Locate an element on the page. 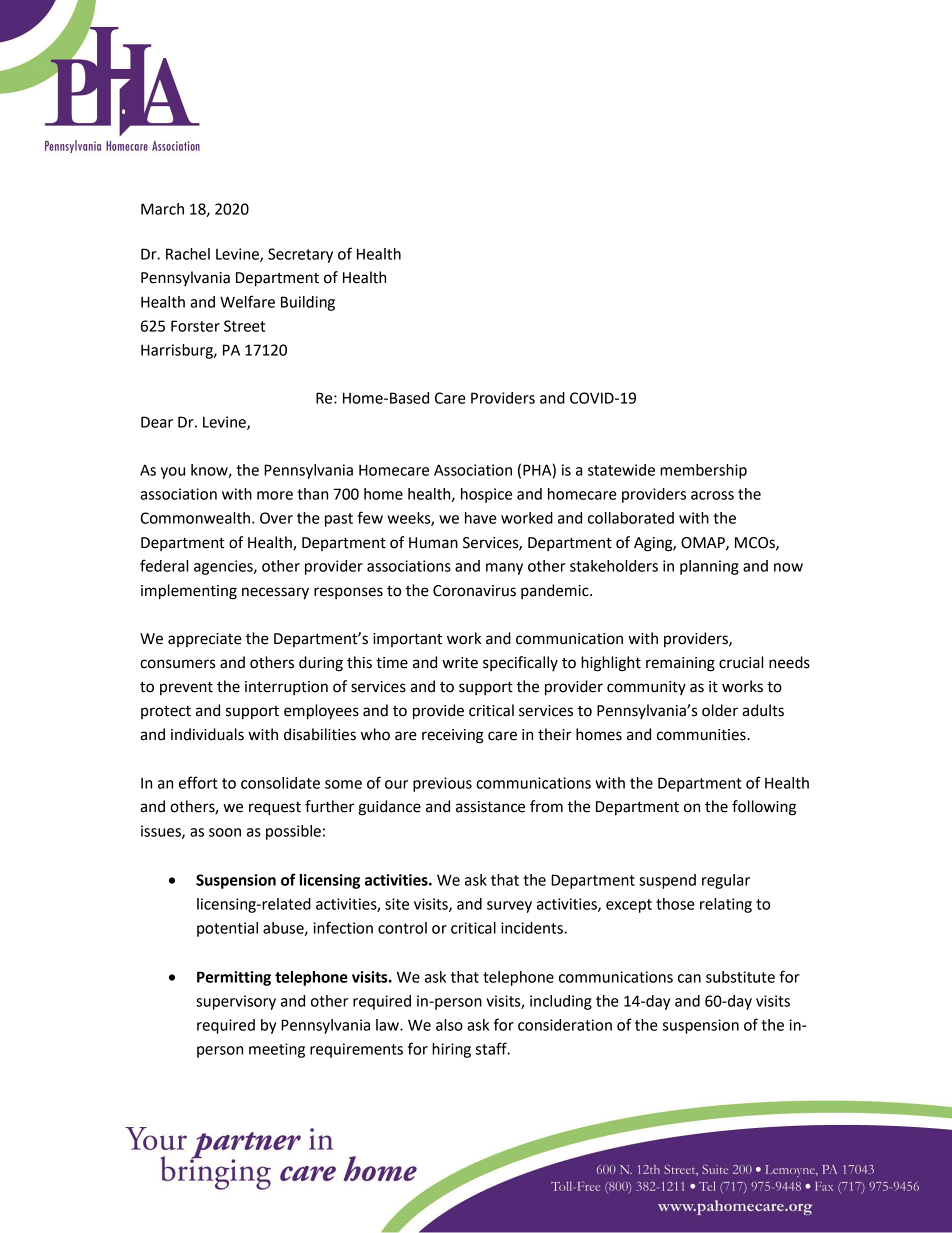 This page has width=952, height=1233. write is located at coordinates (460, 663).
